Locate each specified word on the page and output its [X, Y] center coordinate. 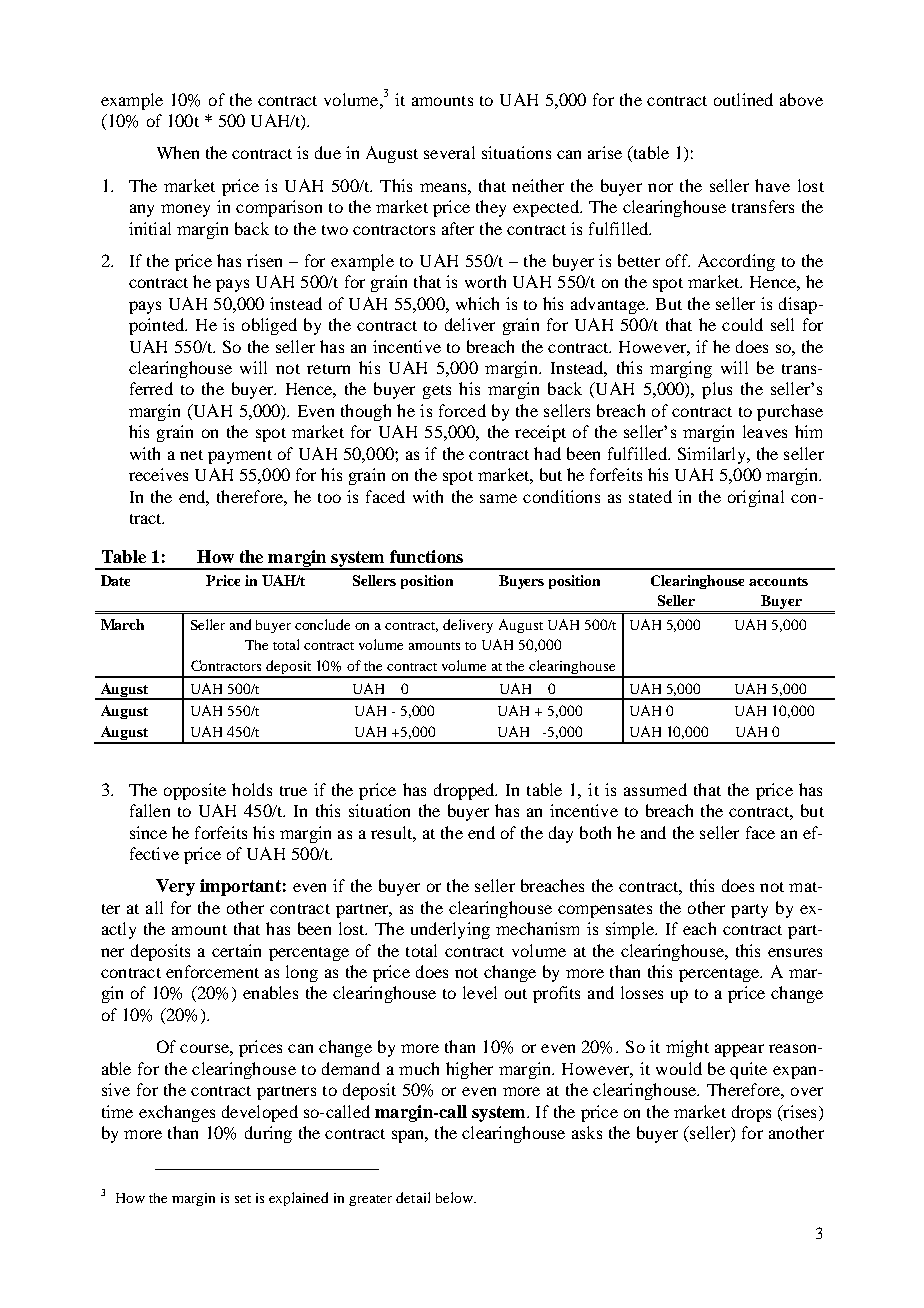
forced [462, 410]
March [122, 624]
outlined [743, 99]
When [178, 152]
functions [426, 556]
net [191, 455]
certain [236, 950]
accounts [778, 581]
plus [717, 390]
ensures [795, 952]
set [243, 1199]
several [449, 152]
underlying [450, 930]
